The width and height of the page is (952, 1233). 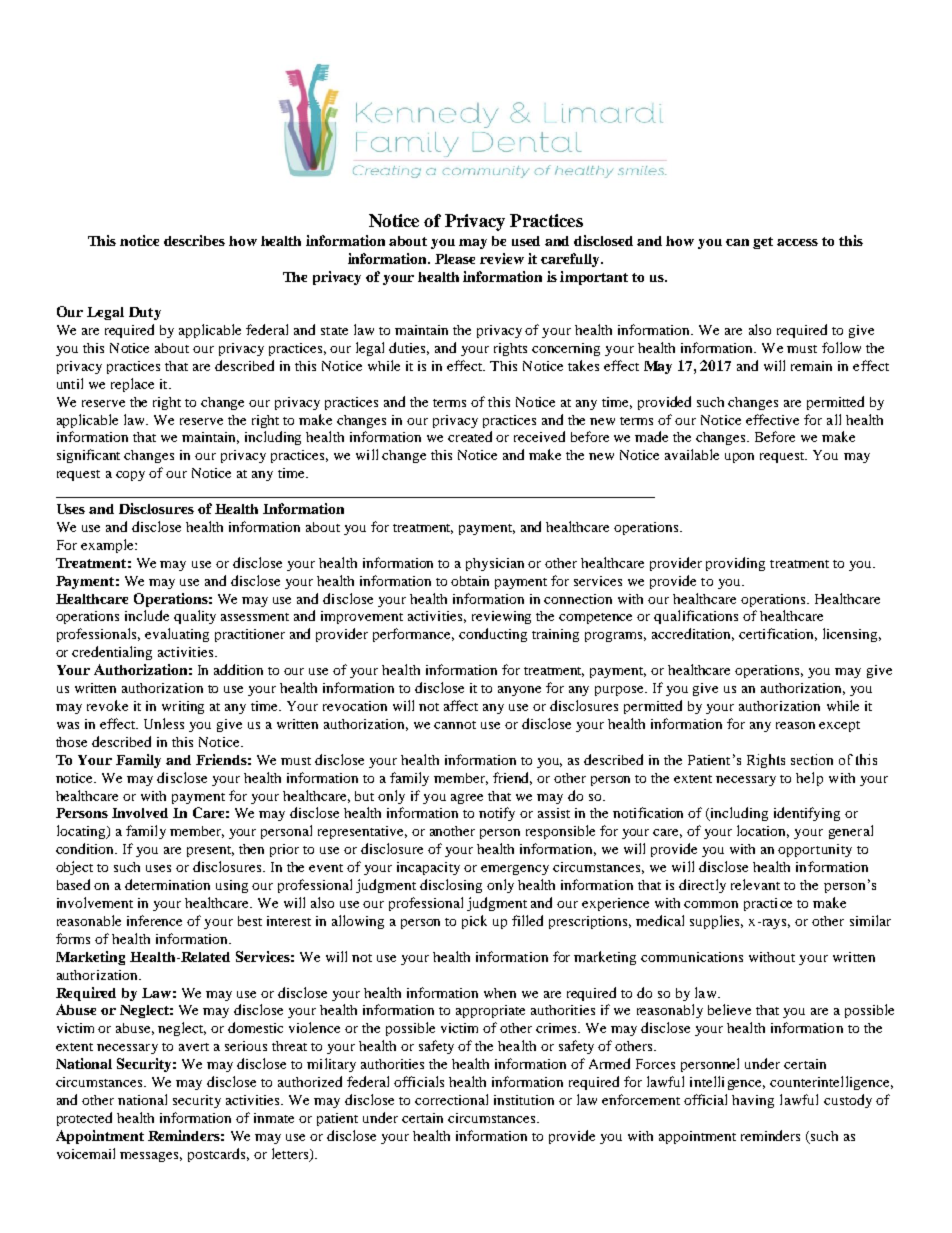 I want to click on example, so click(x=108, y=546).
